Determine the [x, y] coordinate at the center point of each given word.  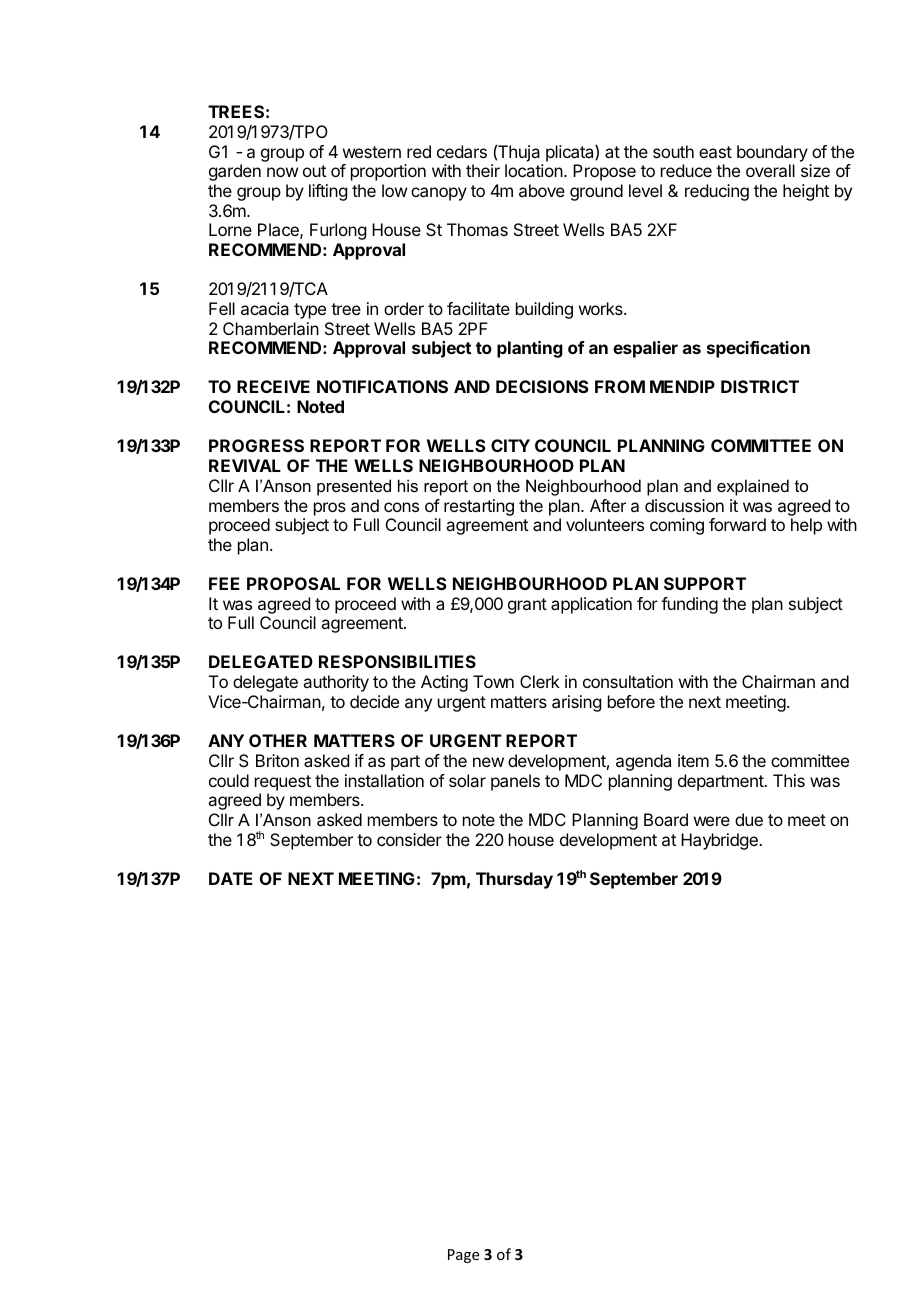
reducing [717, 192]
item [693, 760]
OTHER [278, 740]
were [712, 821]
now [282, 172]
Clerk [540, 681]
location [534, 170]
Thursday [514, 880]
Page [463, 1256]
